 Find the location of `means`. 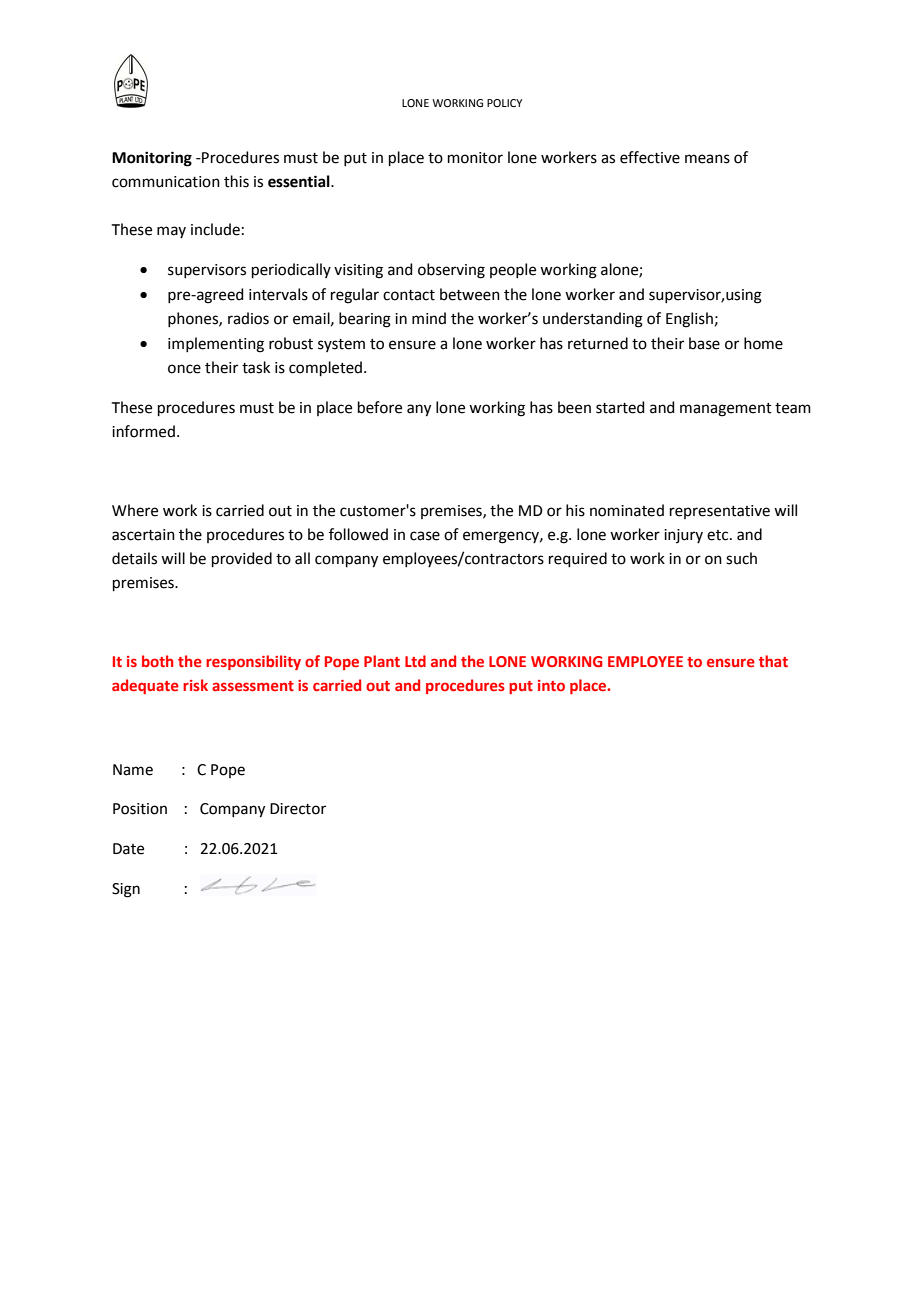

means is located at coordinates (707, 159).
